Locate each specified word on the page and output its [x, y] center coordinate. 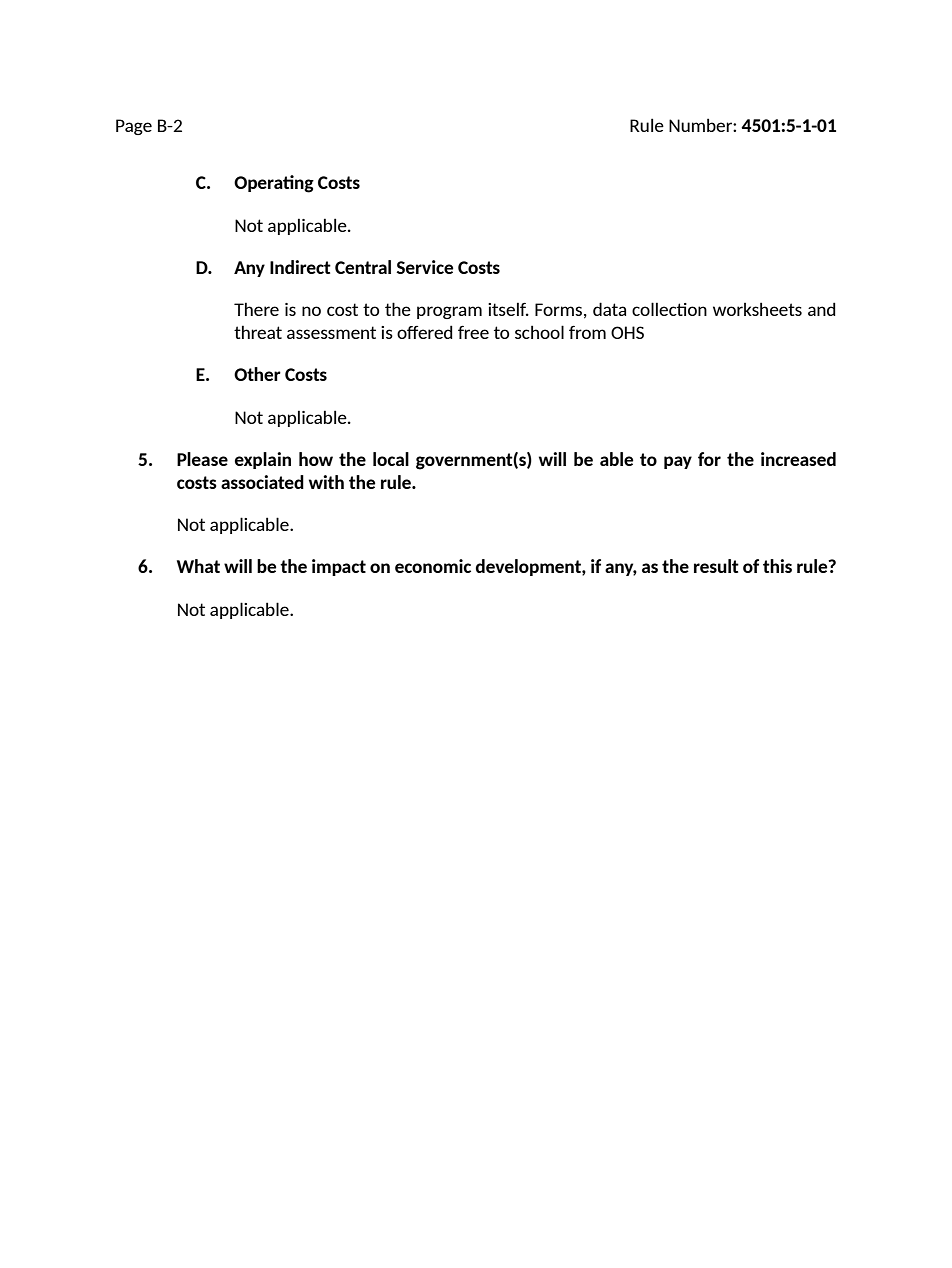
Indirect [300, 267]
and [822, 309]
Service [425, 267]
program [449, 312]
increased [798, 459]
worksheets [757, 309]
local [391, 459]
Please [202, 459]
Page [134, 127]
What [198, 566]
